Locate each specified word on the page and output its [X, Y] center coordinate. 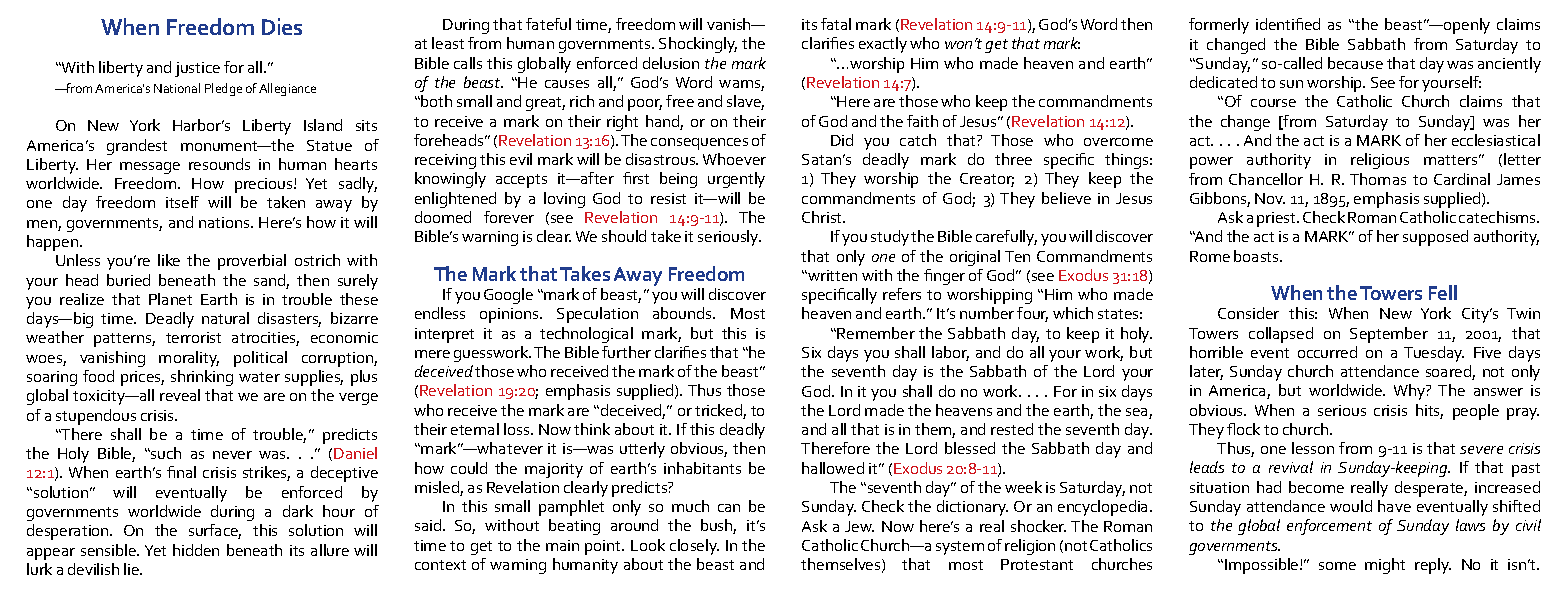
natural [225, 318]
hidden [196, 550]
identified [1288, 24]
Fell [1443, 292]
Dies [282, 26]
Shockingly [698, 45]
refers [902, 294]
